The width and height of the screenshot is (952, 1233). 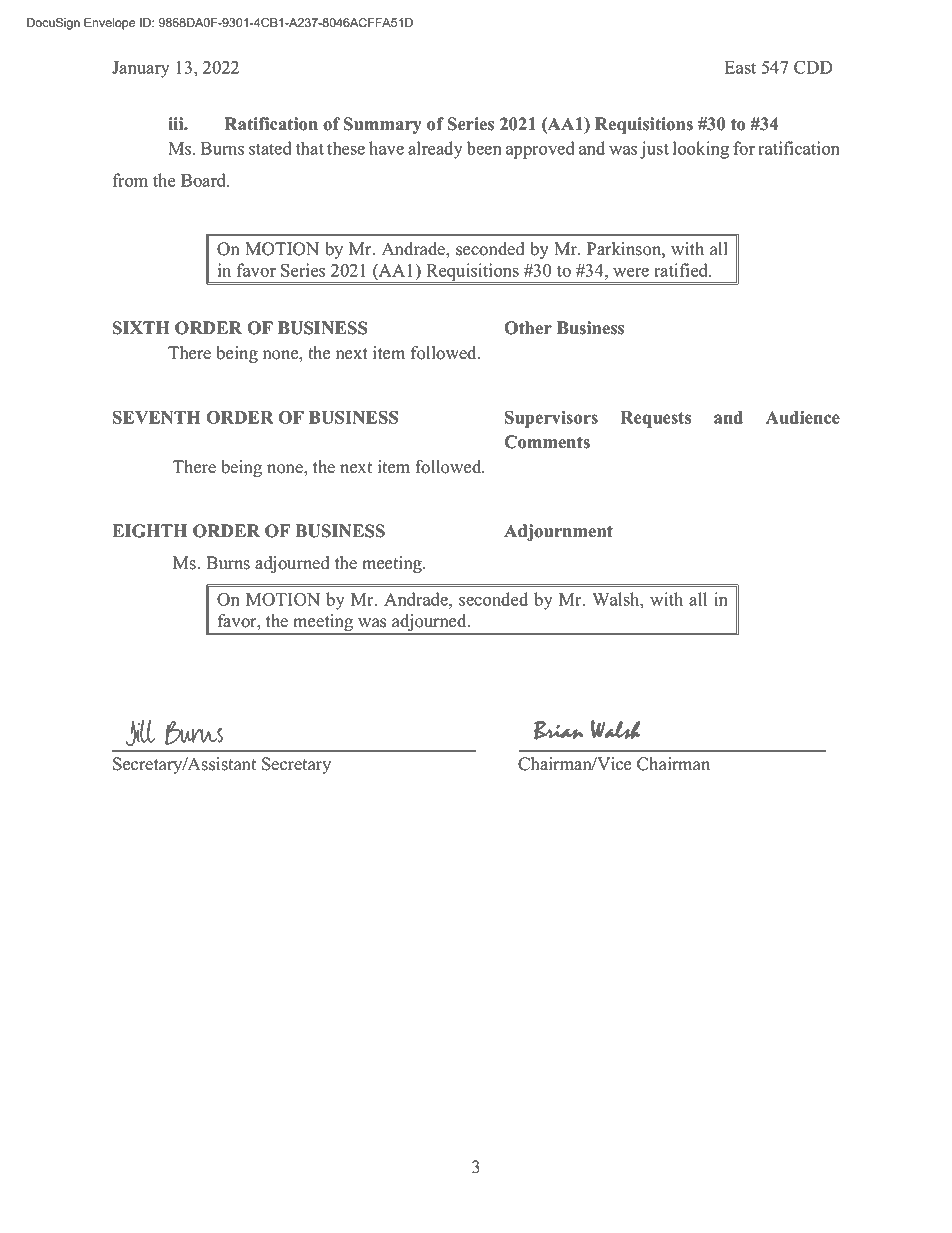 I want to click on Audience, so click(x=803, y=417).
